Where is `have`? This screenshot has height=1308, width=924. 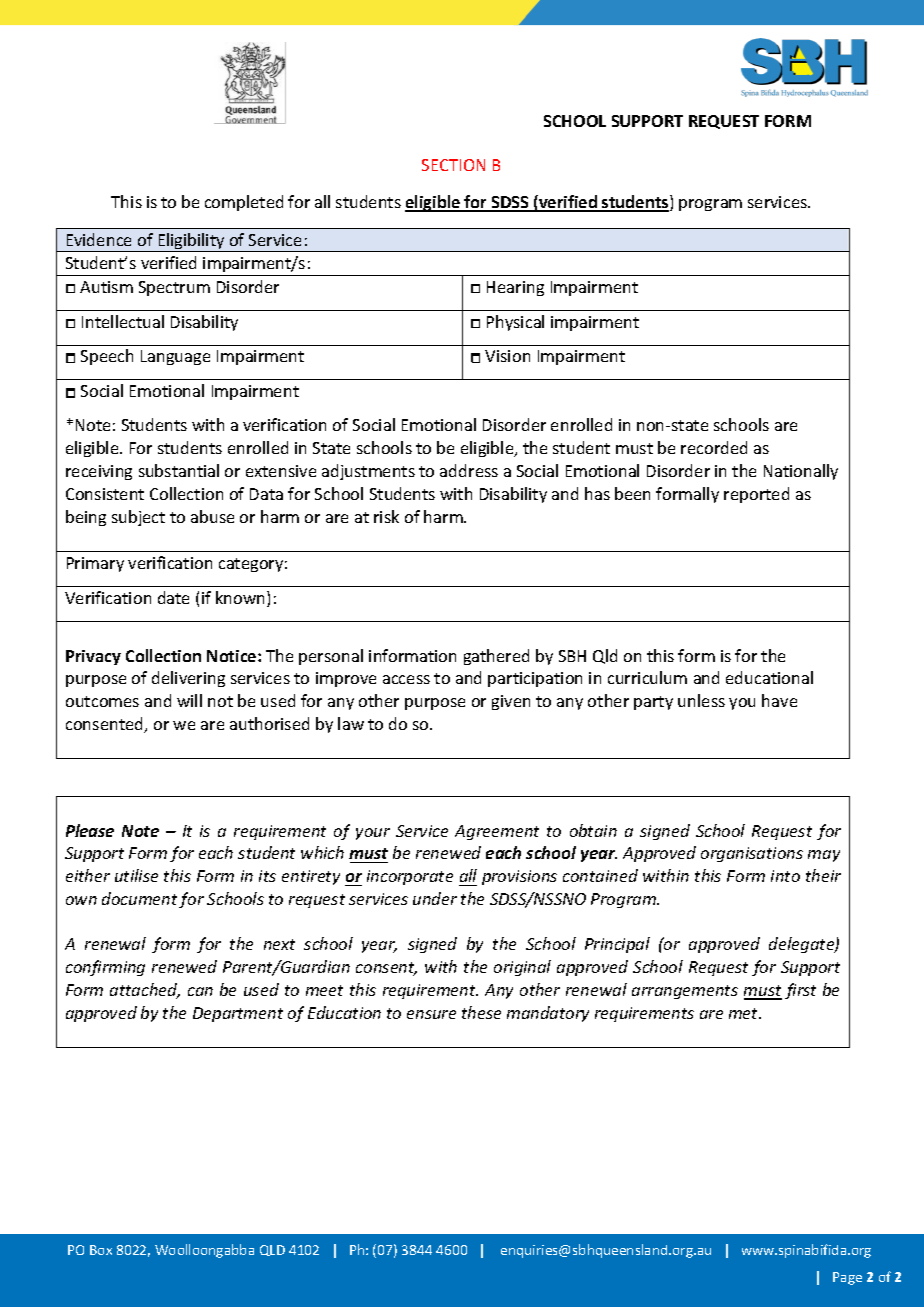
have is located at coordinates (779, 700).
